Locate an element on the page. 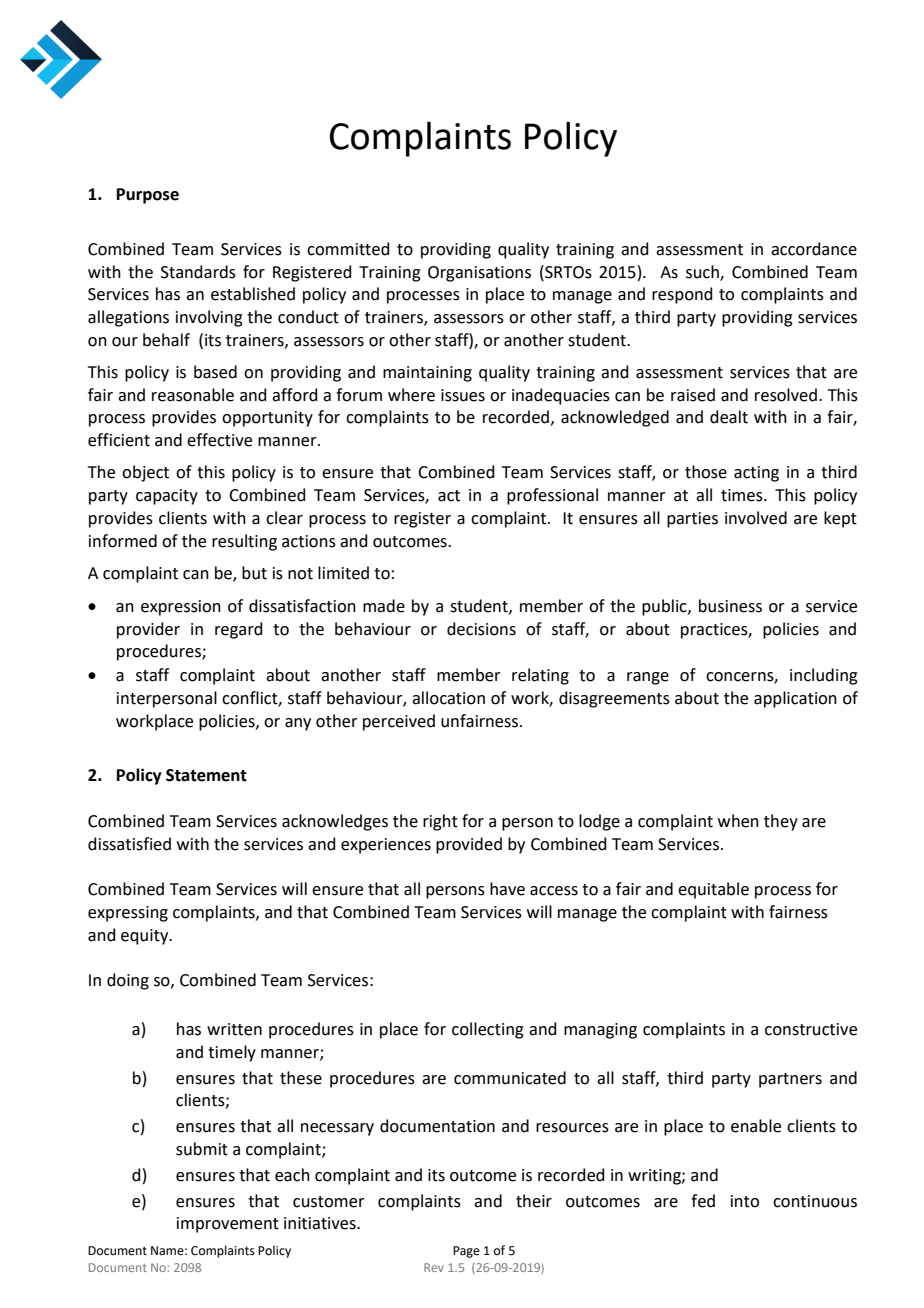 The height and width of the document is (1308, 924). allocation is located at coordinates (448, 698).
